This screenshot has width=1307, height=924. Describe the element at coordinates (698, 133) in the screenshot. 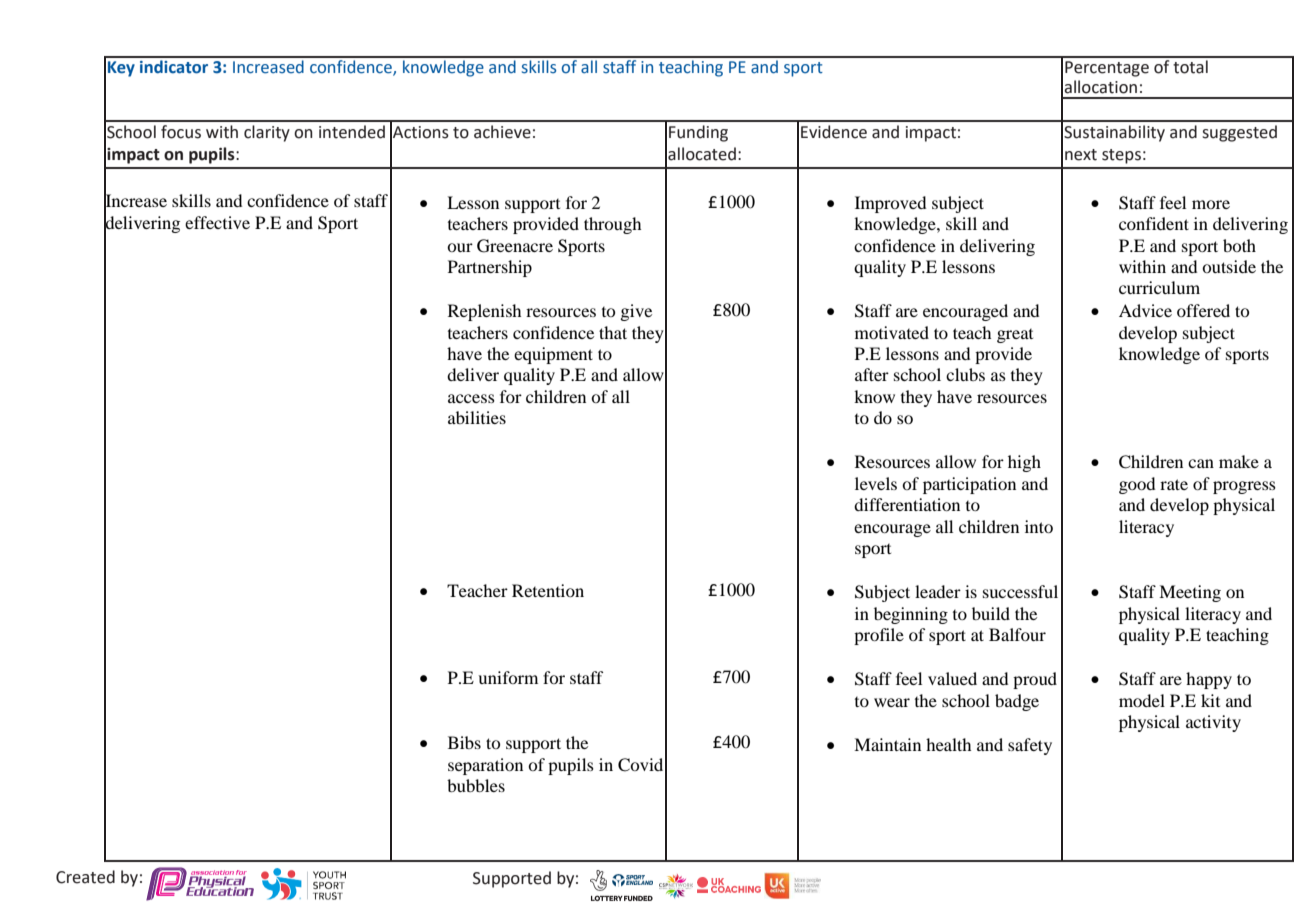

I see `Funding` at that location.
